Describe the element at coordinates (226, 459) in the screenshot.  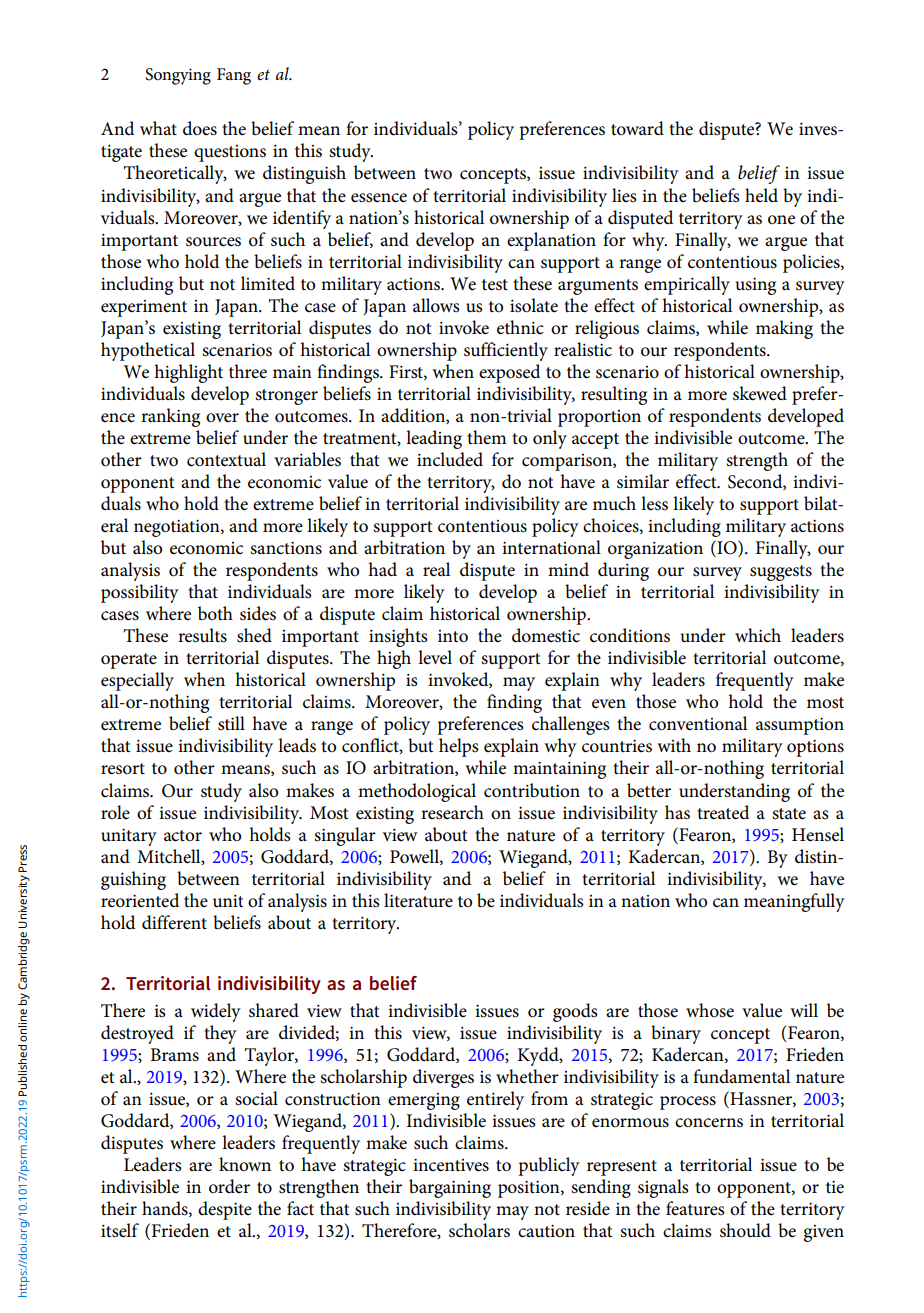
I see `contextual` at that location.
